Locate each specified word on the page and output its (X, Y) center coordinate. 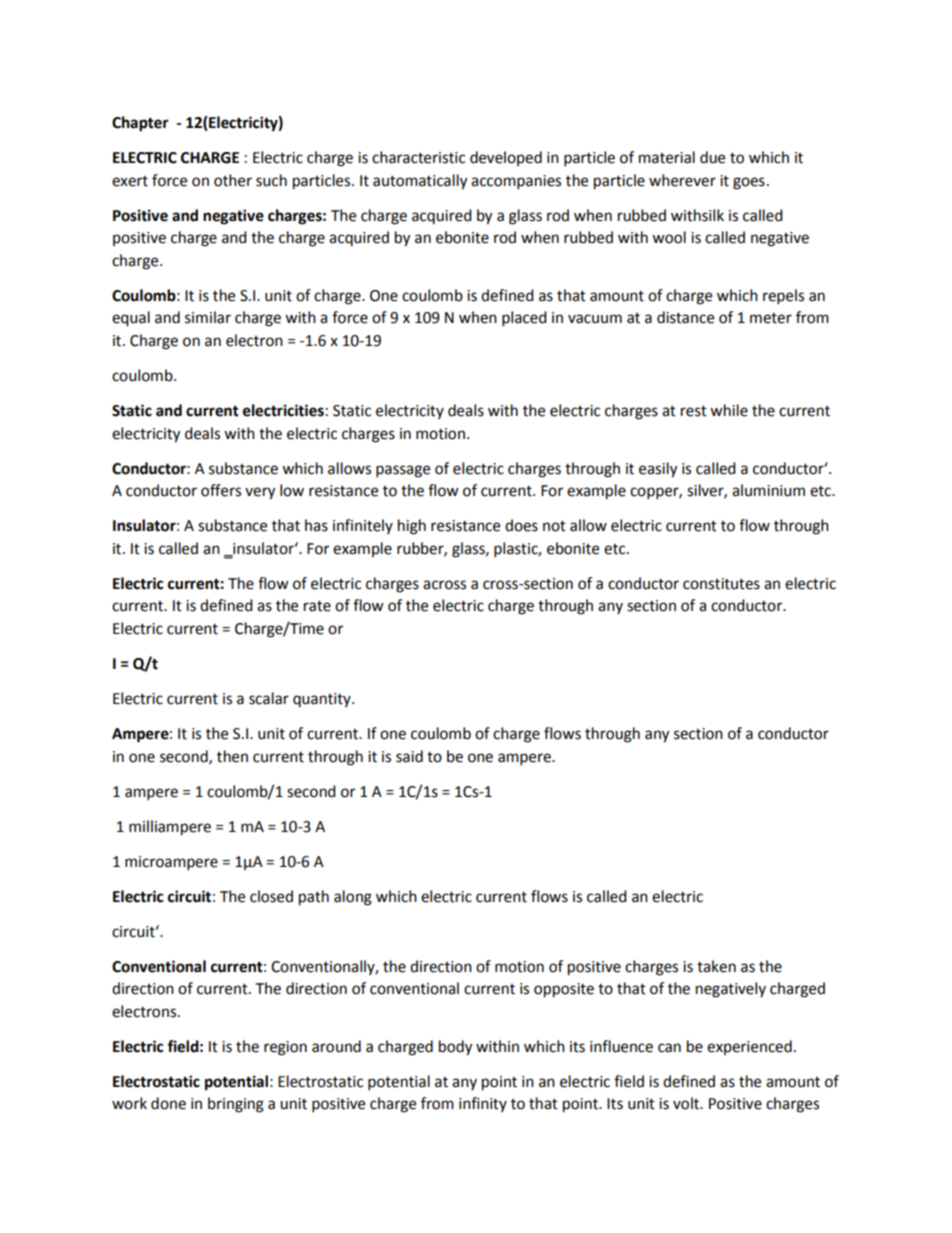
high (412, 527)
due (712, 157)
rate (317, 606)
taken (716, 966)
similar (208, 317)
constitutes (721, 584)
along (353, 898)
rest (694, 411)
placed (524, 319)
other (233, 180)
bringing (236, 1105)
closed (271, 896)
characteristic (418, 157)
